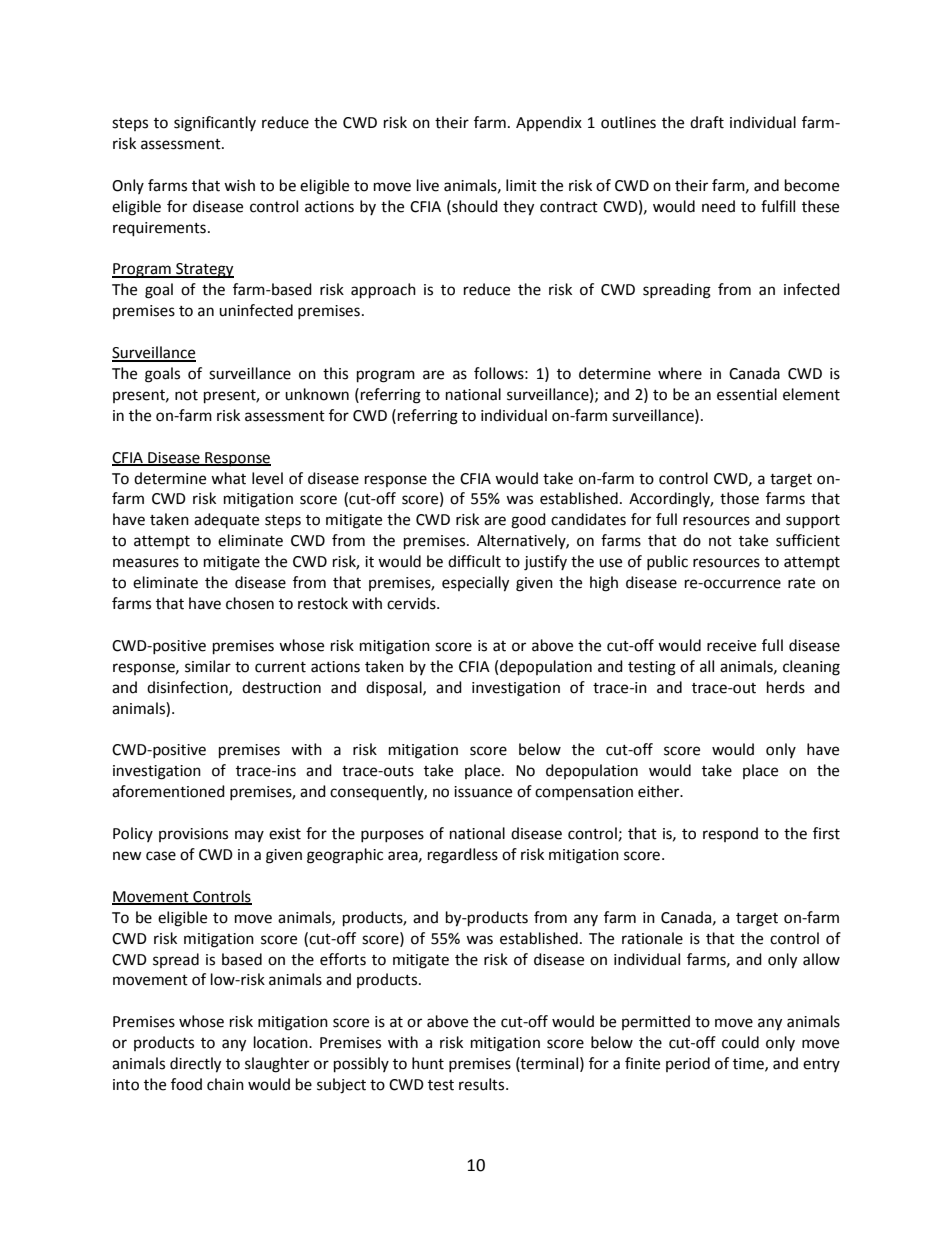 This document has width=952, height=1233. I want to click on significantly, so click(215, 124).
